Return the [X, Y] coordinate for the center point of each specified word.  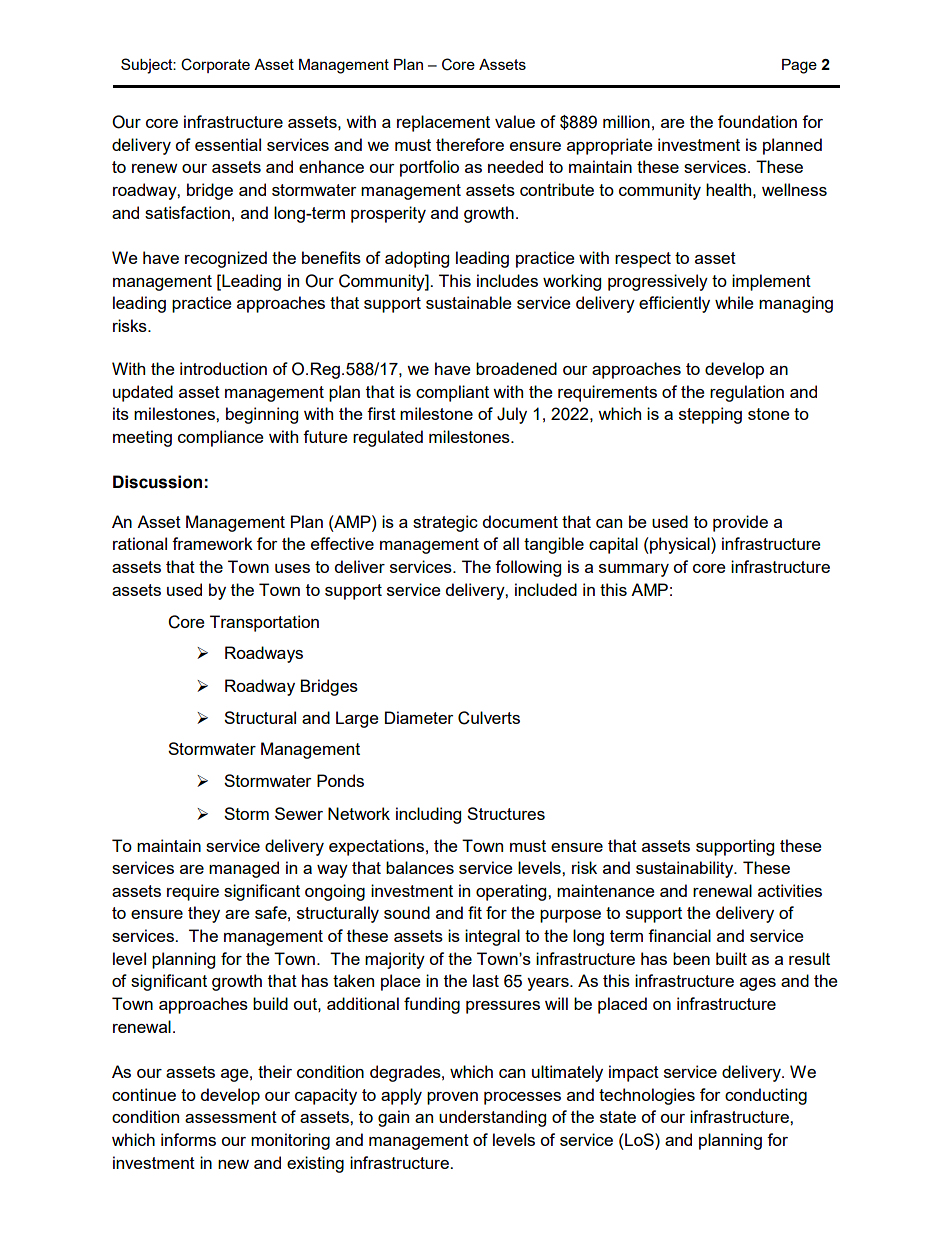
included [546, 589]
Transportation [264, 623]
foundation [757, 121]
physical [680, 545]
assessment [231, 1117]
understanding [492, 1118]
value [515, 121]
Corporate [215, 65]
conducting [766, 1096]
